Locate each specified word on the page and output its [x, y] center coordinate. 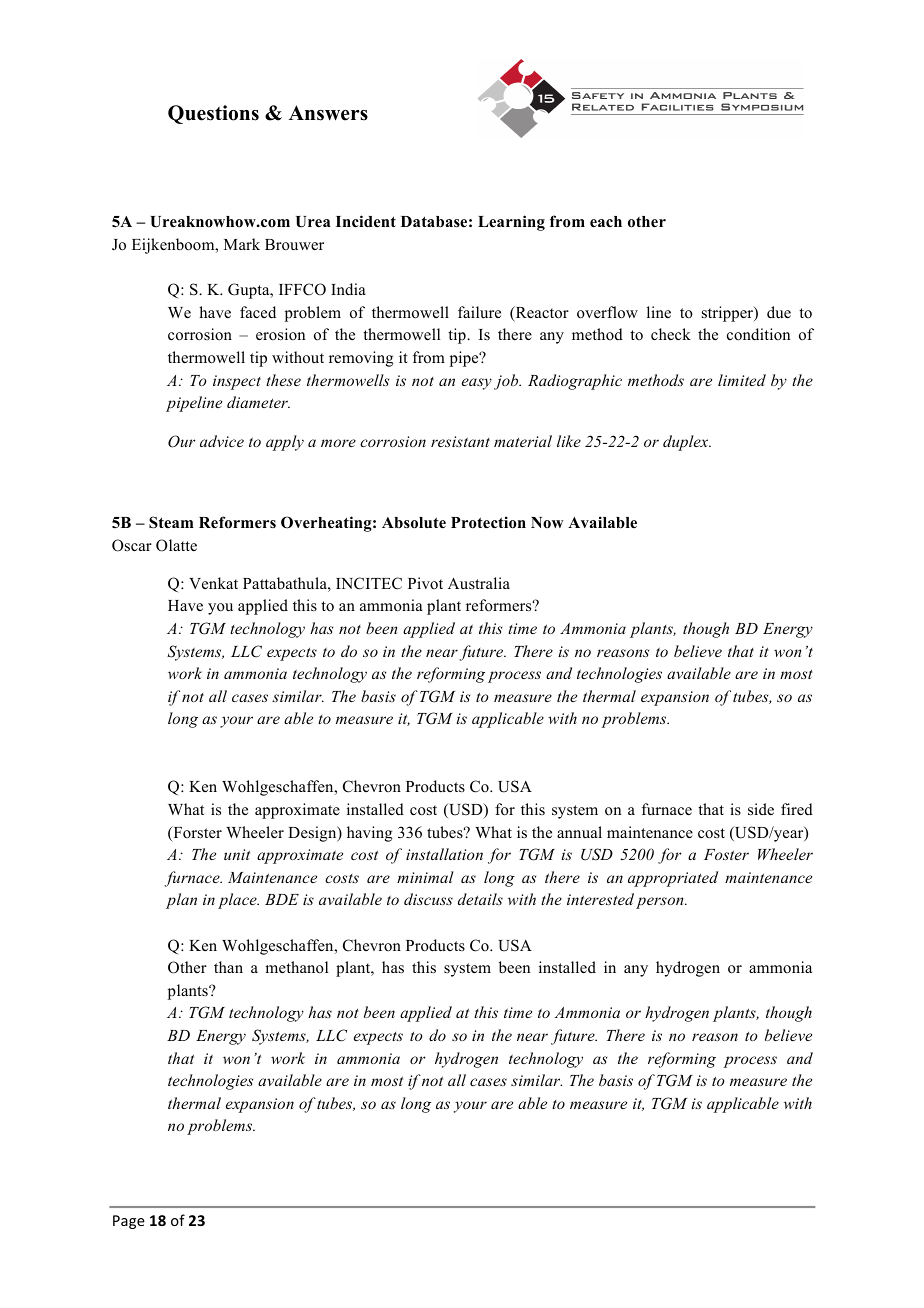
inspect [237, 382]
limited [742, 380]
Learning [511, 223]
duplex [687, 443]
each [606, 222]
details [480, 899]
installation [444, 854]
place [238, 901]
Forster [196, 833]
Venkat [213, 583]
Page [129, 1222]
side [761, 809]
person [661, 903]
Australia [479, 583]
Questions [213, 114]
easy [477, 384]
